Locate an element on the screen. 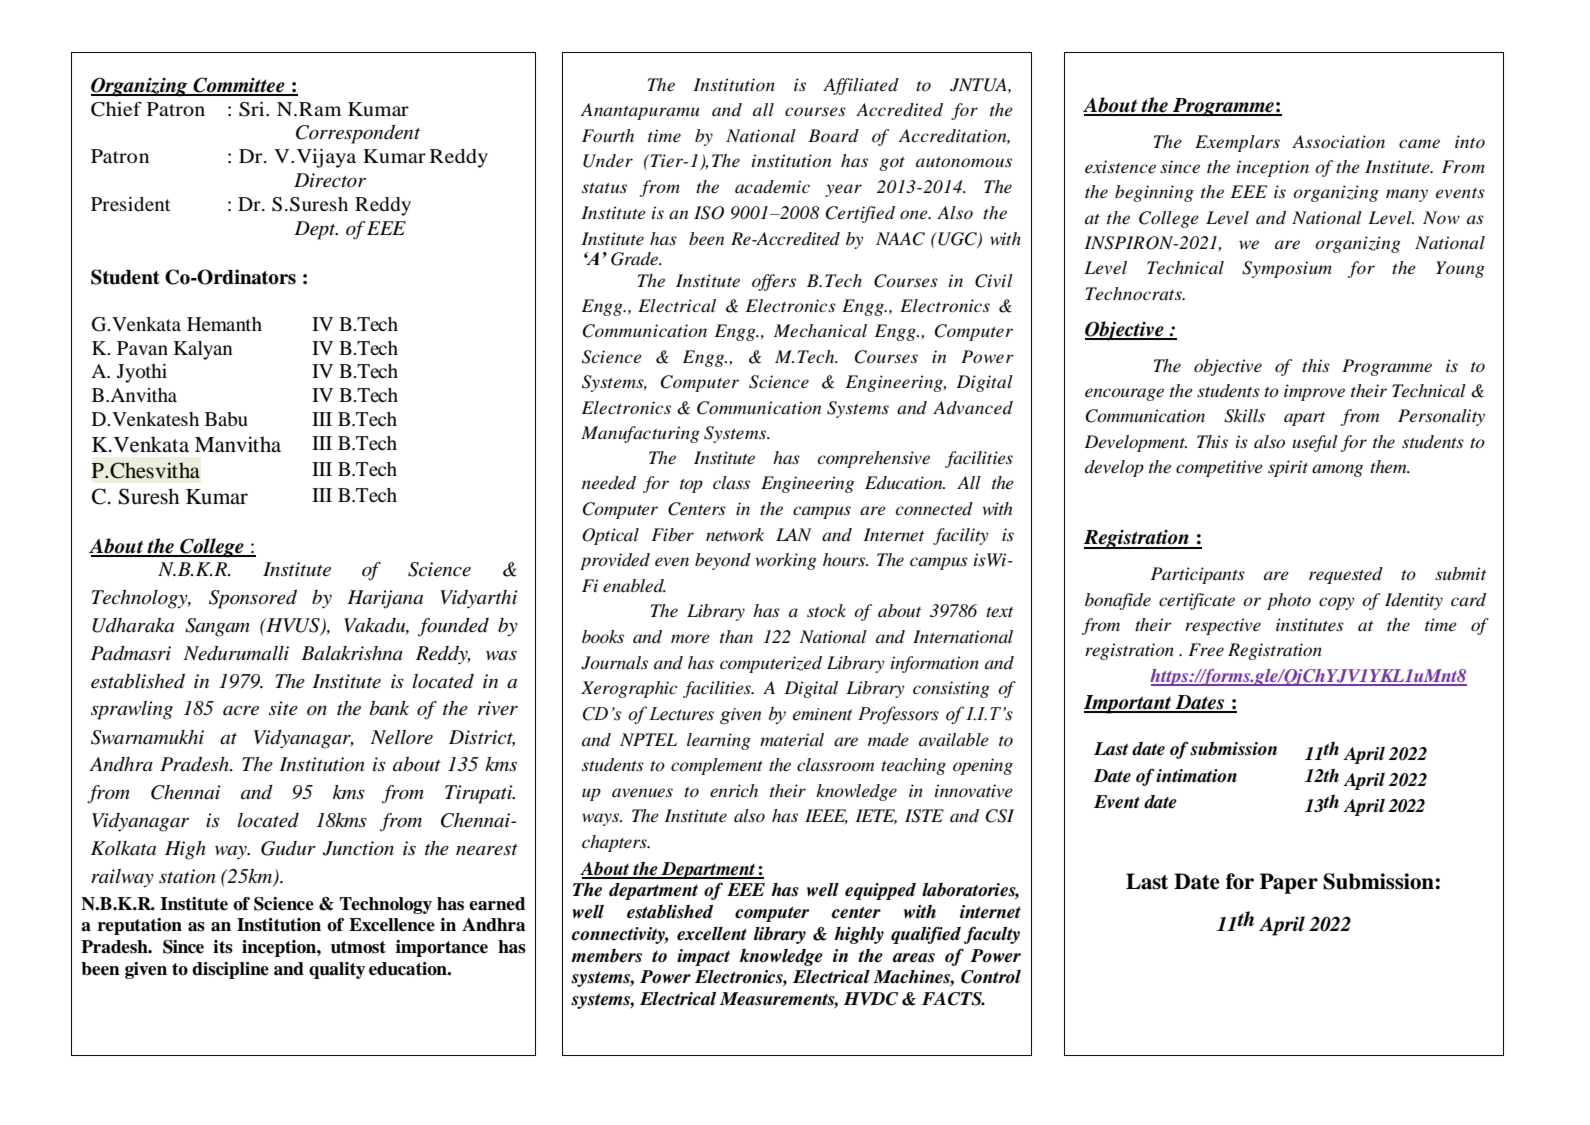 Image resolution: width=1590 pixels, height=1125 pixels. Association is located at coordinates (1338, 141).
